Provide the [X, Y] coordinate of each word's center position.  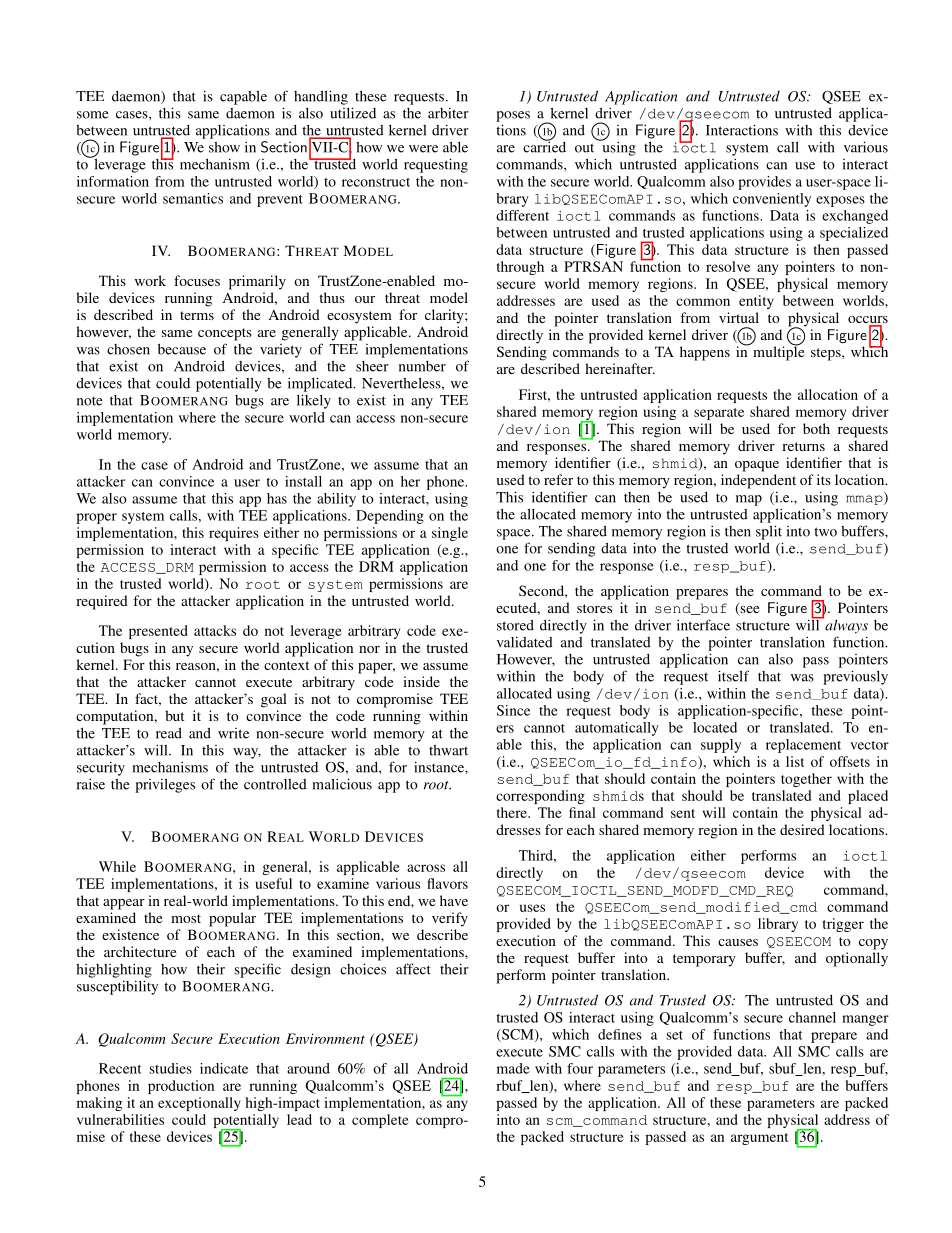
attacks [215, 630]
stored [515, 625]
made [513, 1068]
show [224, 147]
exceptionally [199, 1104]
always [845, 625]
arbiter [448, 113]
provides [764, 183]
